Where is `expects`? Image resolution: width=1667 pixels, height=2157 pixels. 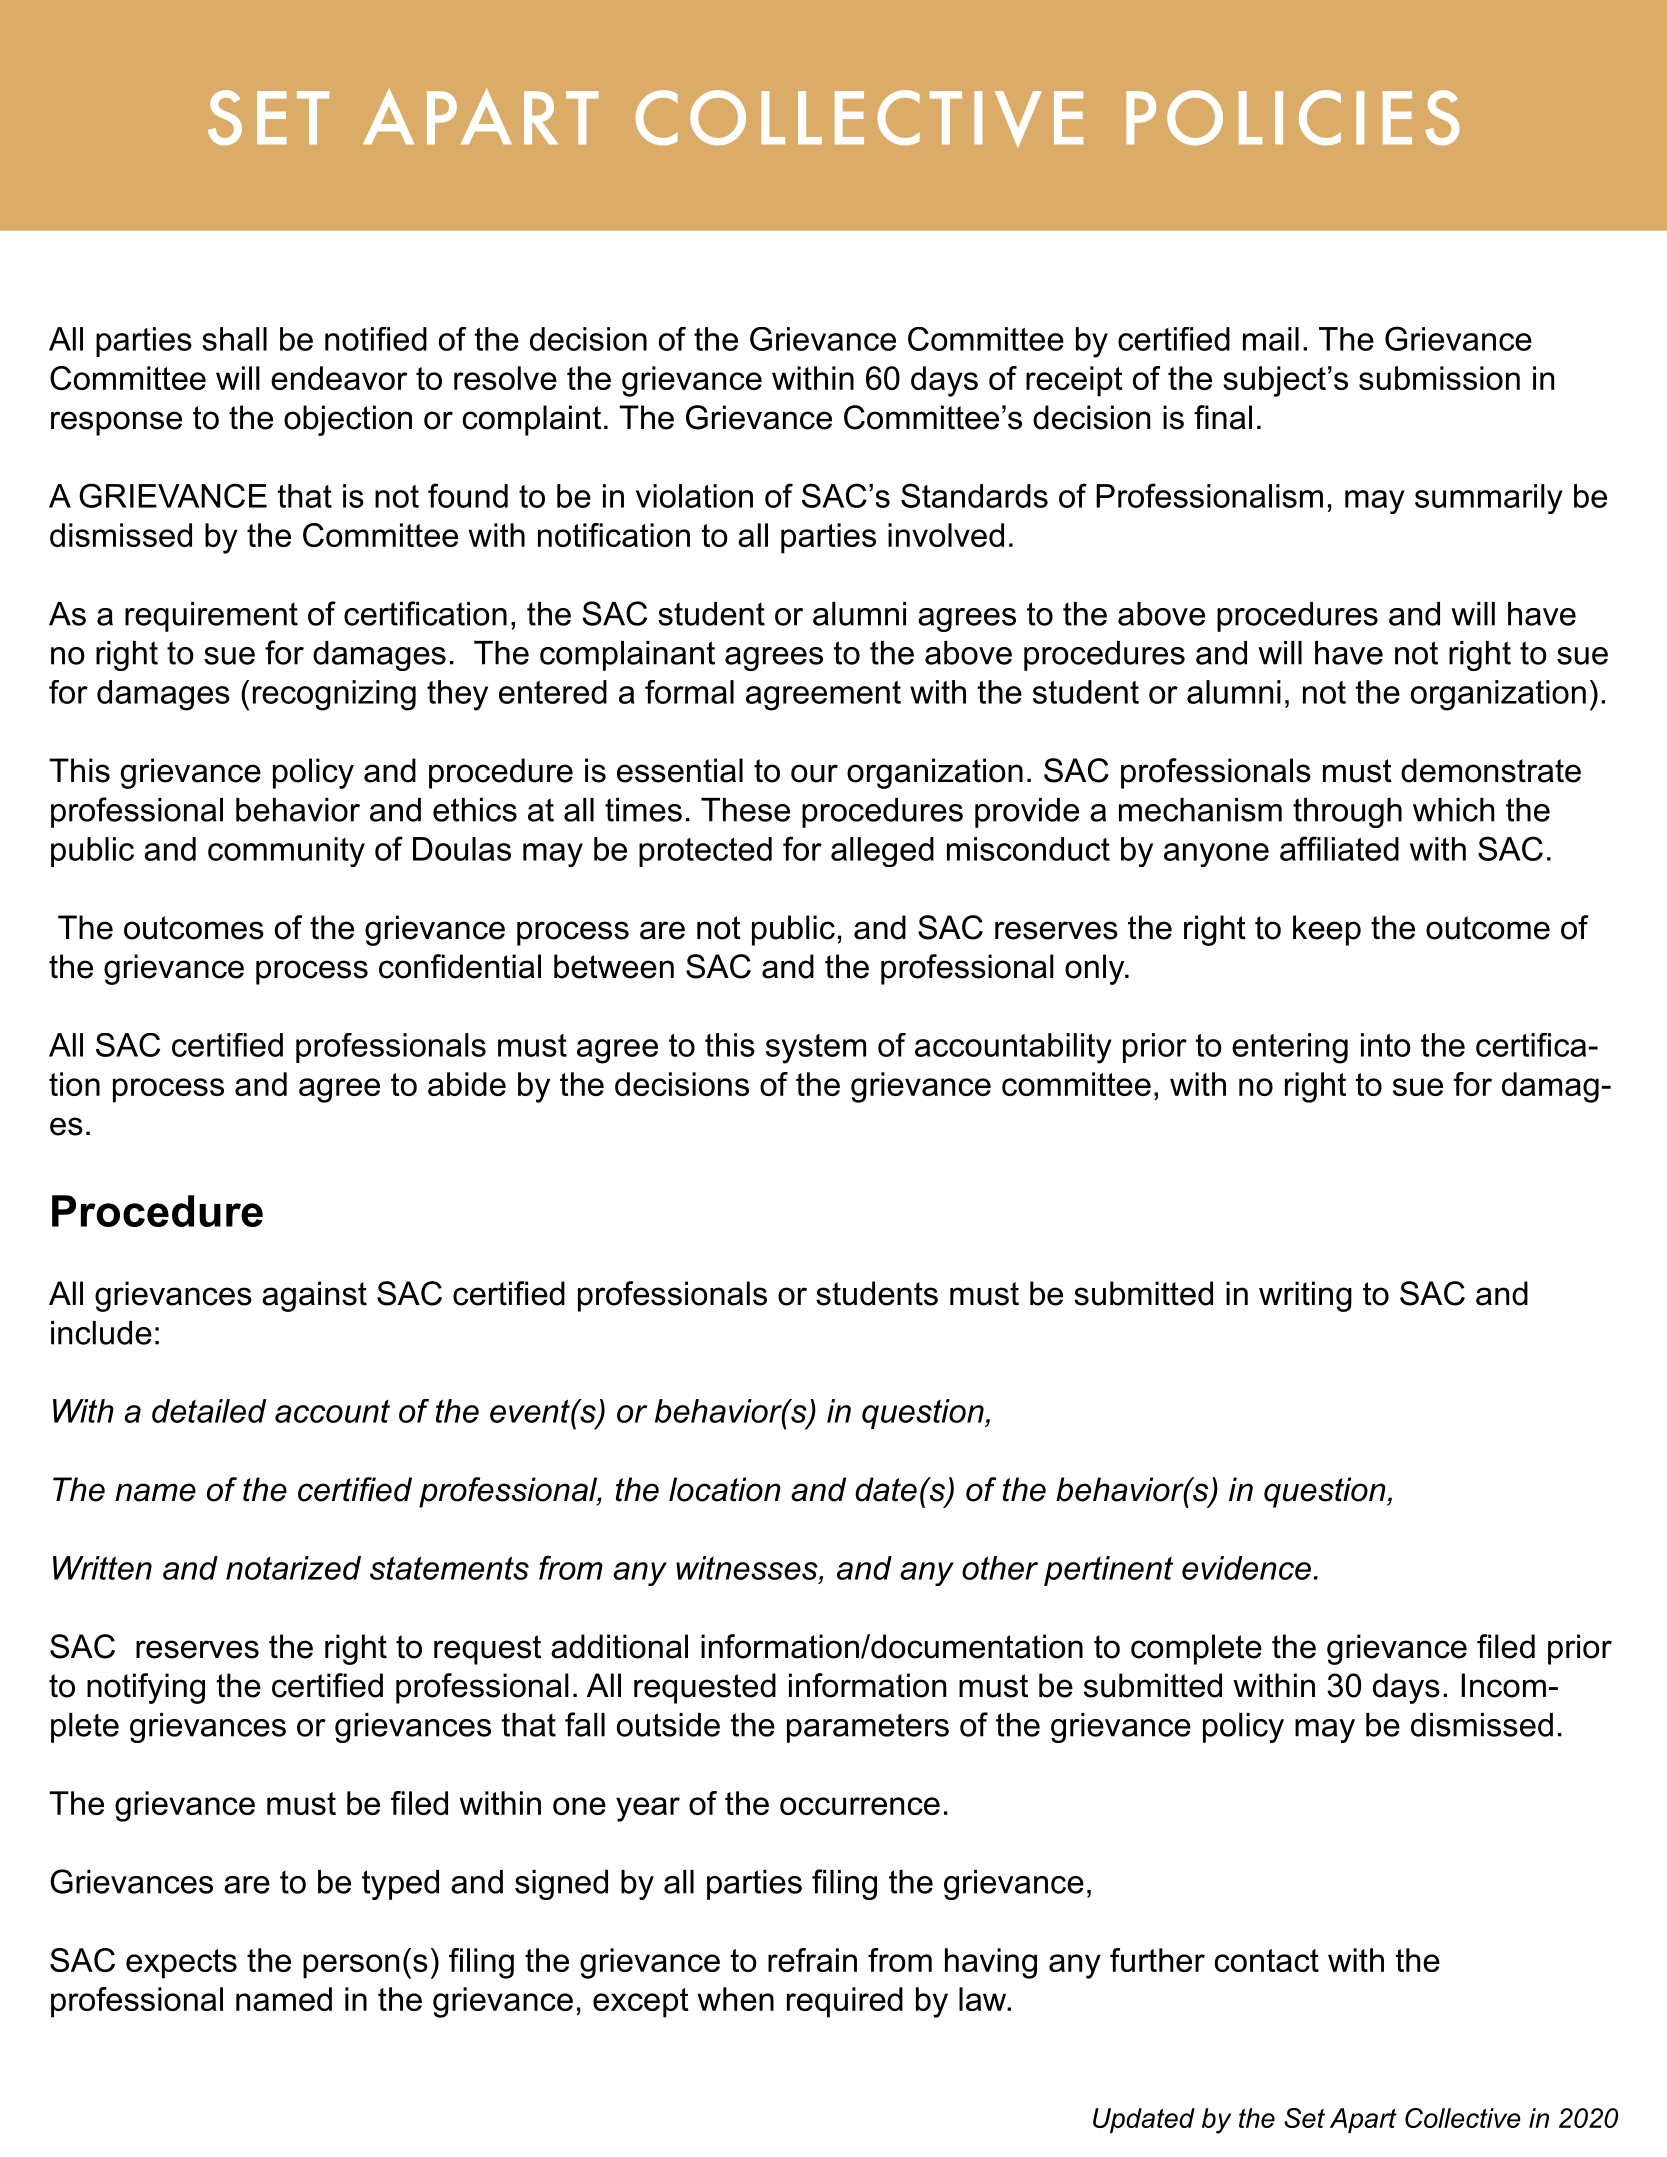 expects is located at coordinates (181, 1964).
